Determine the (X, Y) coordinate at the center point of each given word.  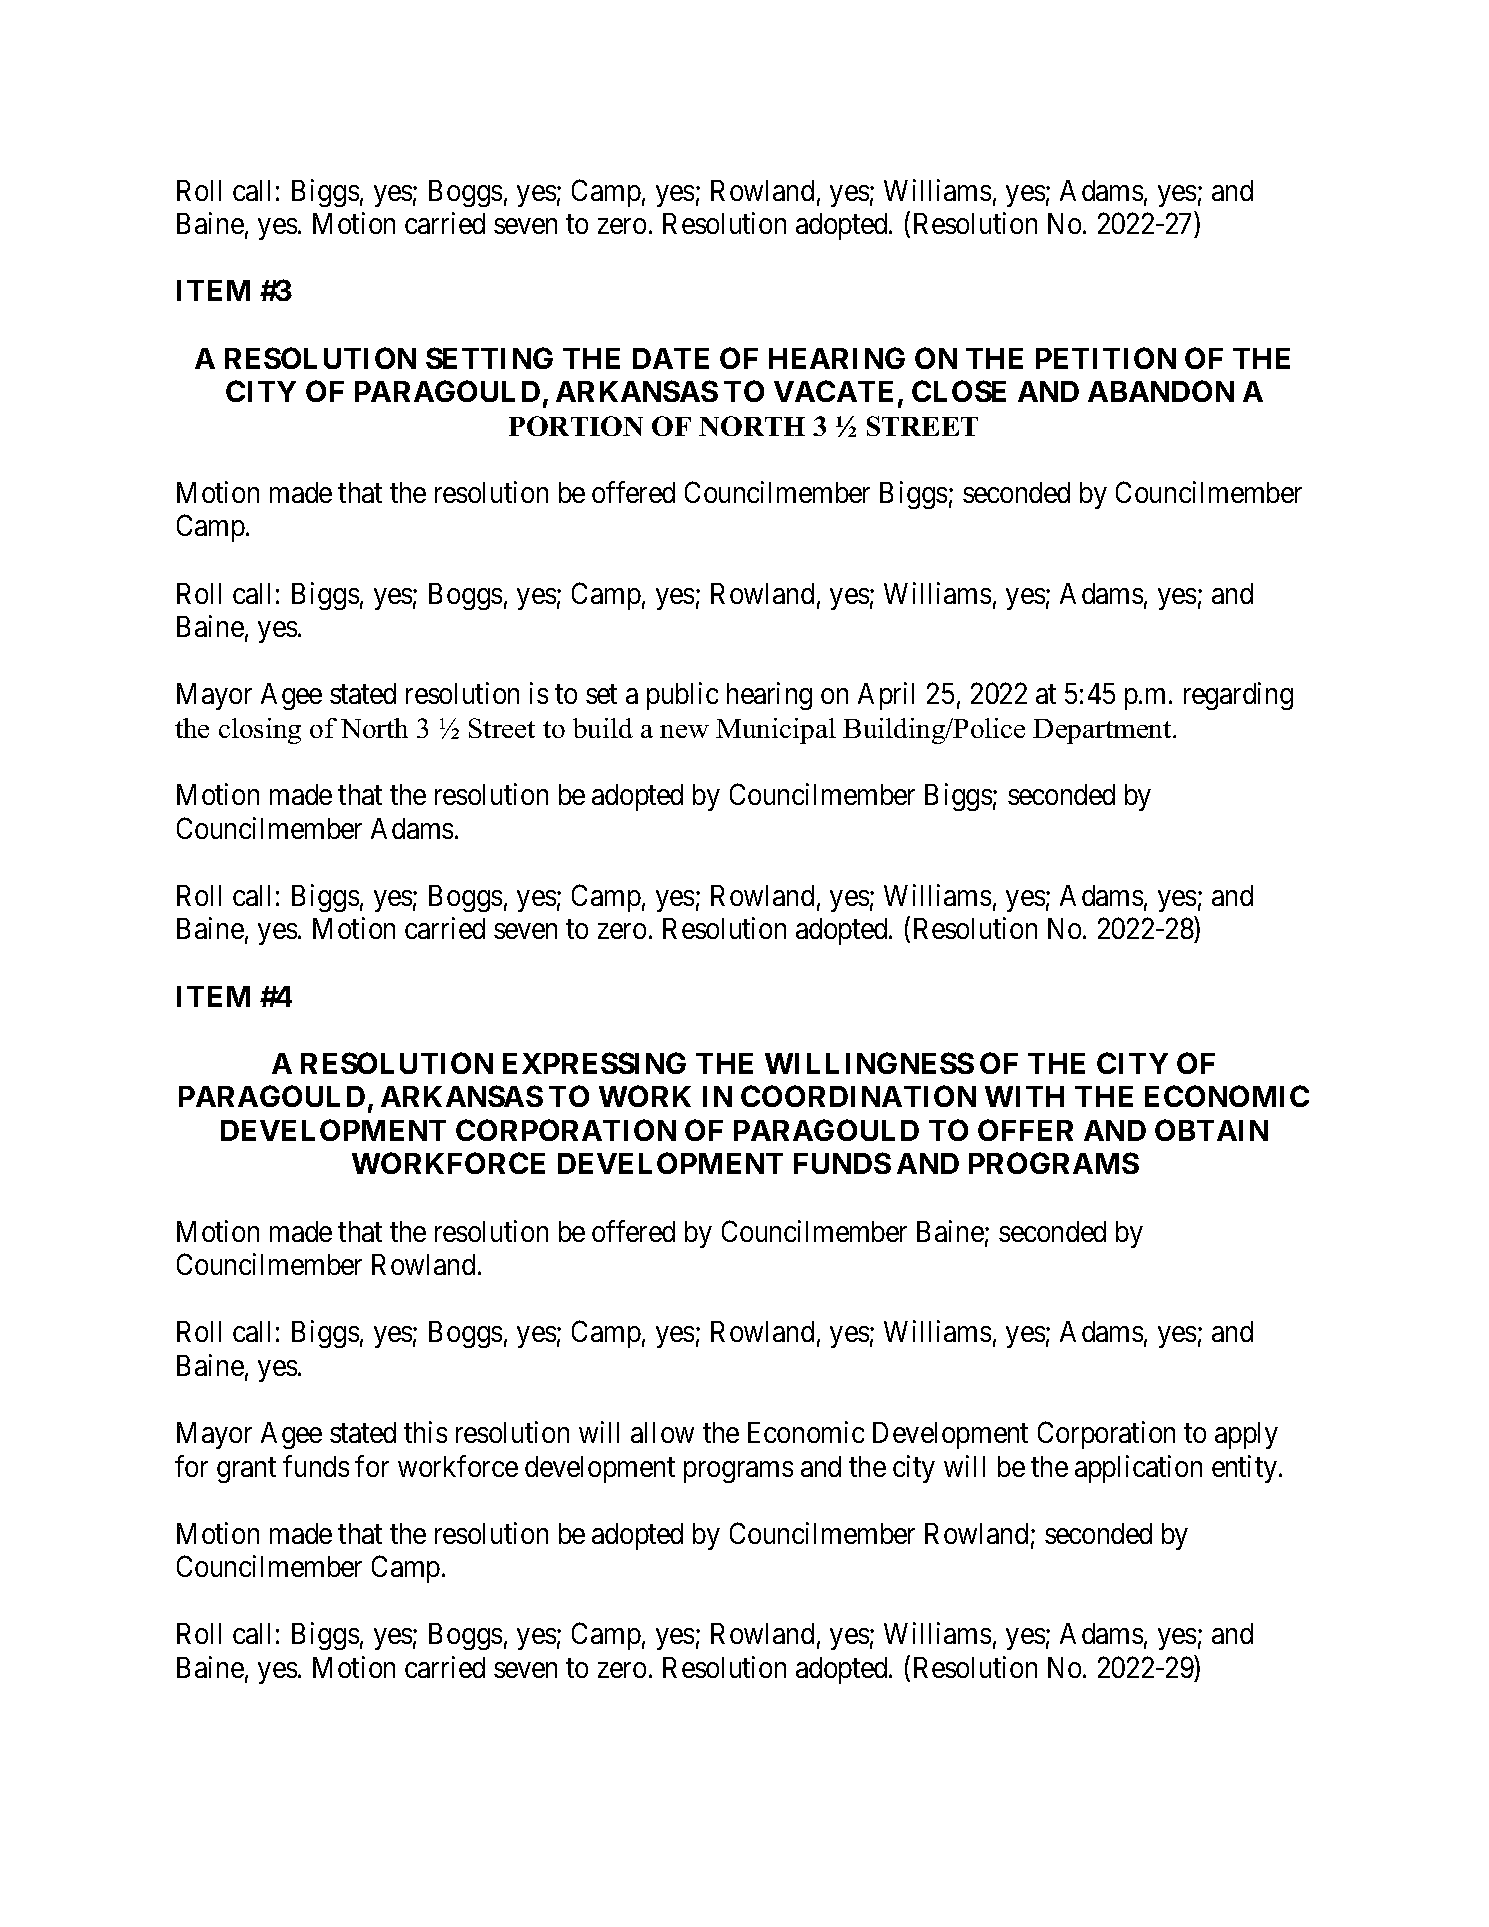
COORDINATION (858, 1096)
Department (1103, 731)
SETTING (489, 358)
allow (662, 1432)
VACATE (833, 391)
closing (260, 731)
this (425, 1432)
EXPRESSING (594, 1063)
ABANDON (1161, 391)
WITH (1024, 1096)
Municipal (776, 731)
